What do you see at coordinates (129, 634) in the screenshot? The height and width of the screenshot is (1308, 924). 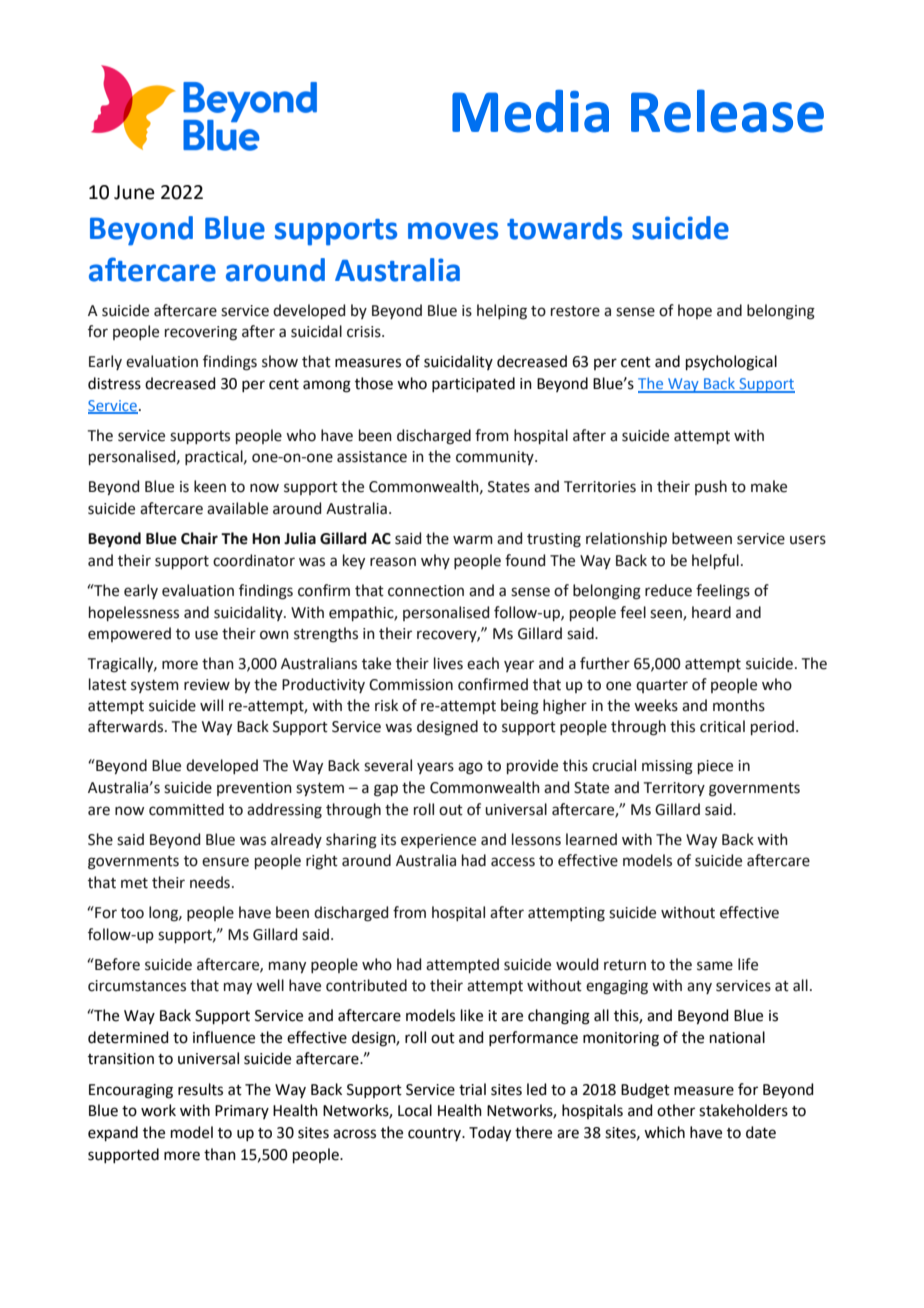 I see `empowered` at bounding box center [129, 634].
